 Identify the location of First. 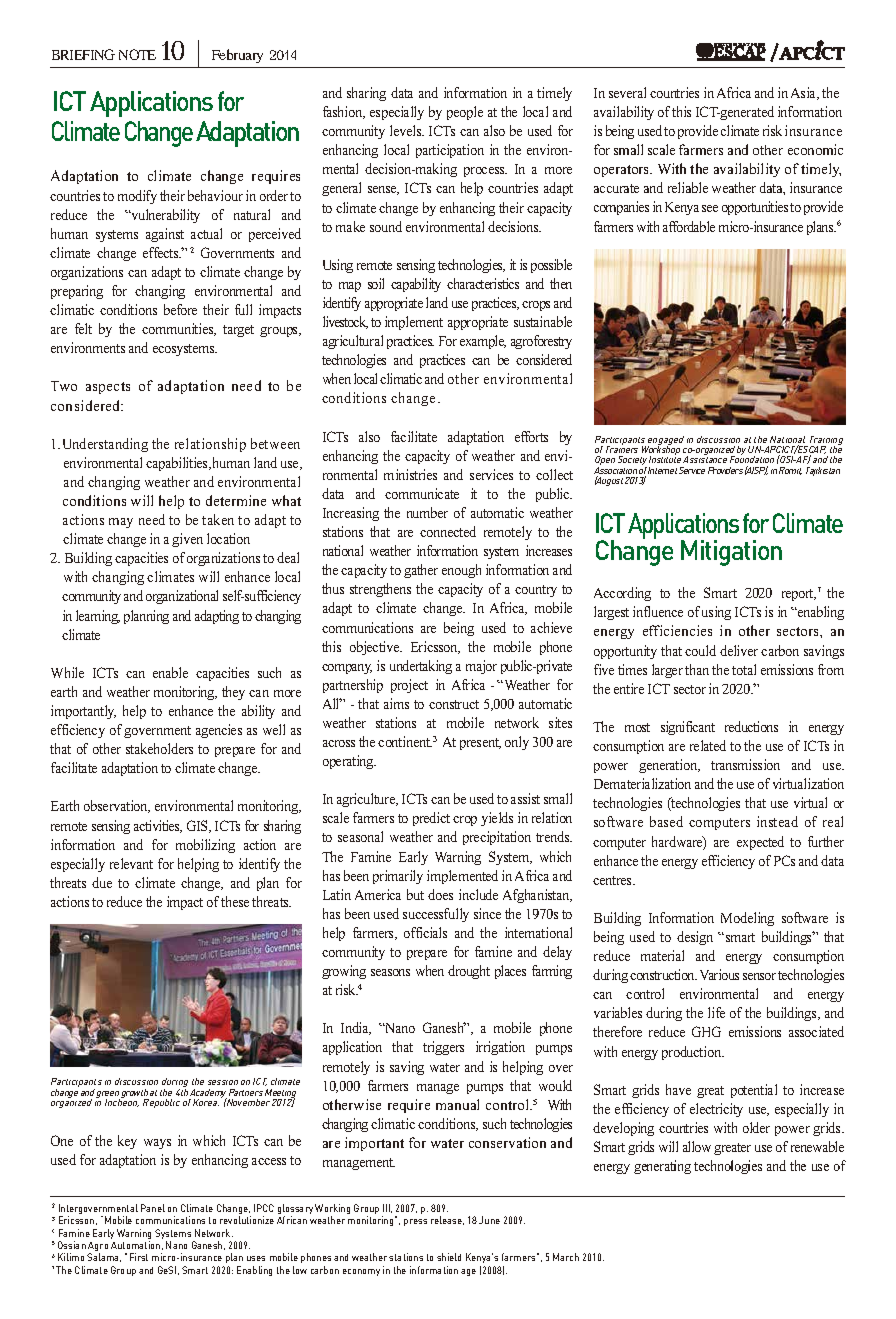
(139, 1257).
